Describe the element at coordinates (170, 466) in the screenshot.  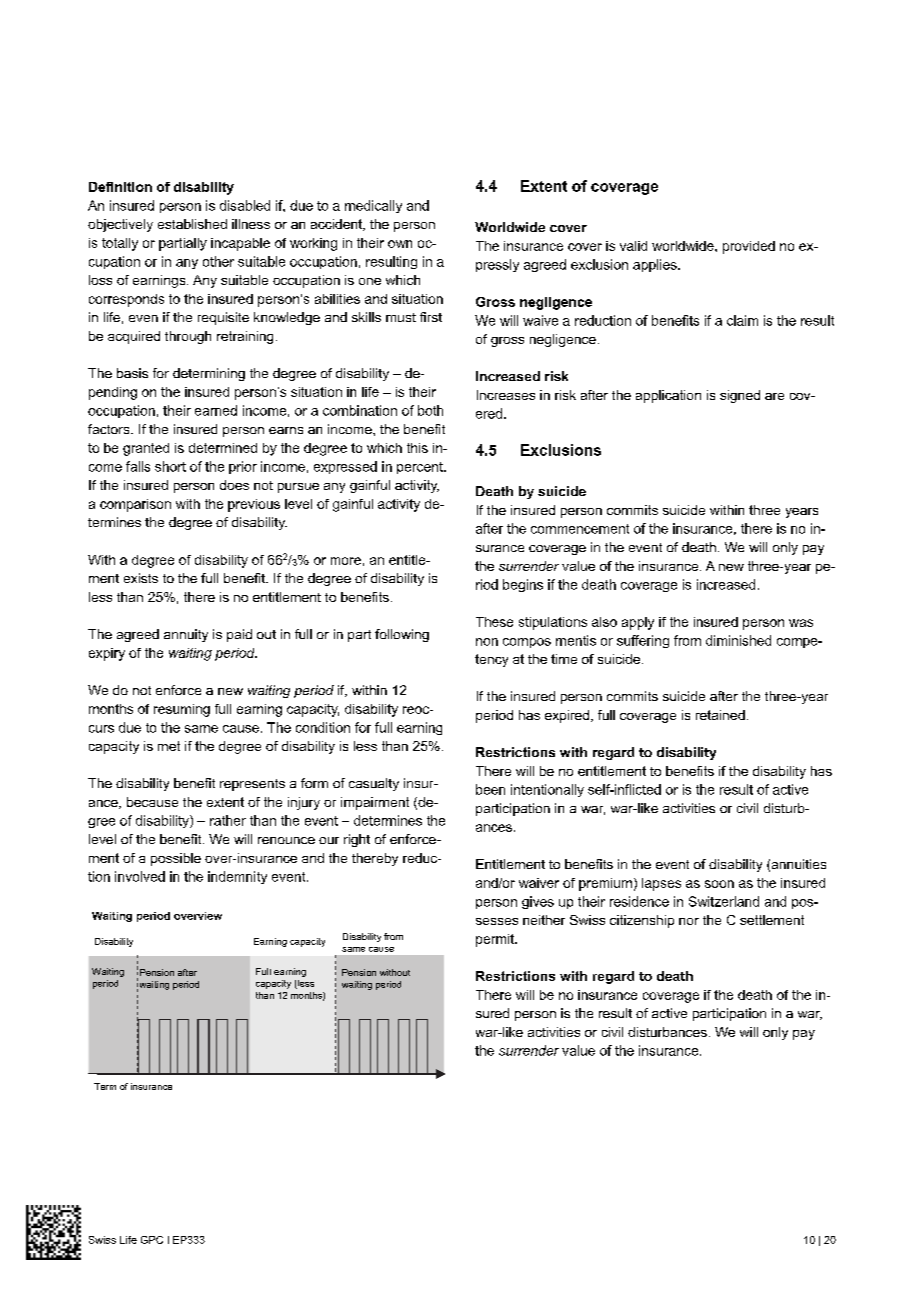
I see `short` at that location.
